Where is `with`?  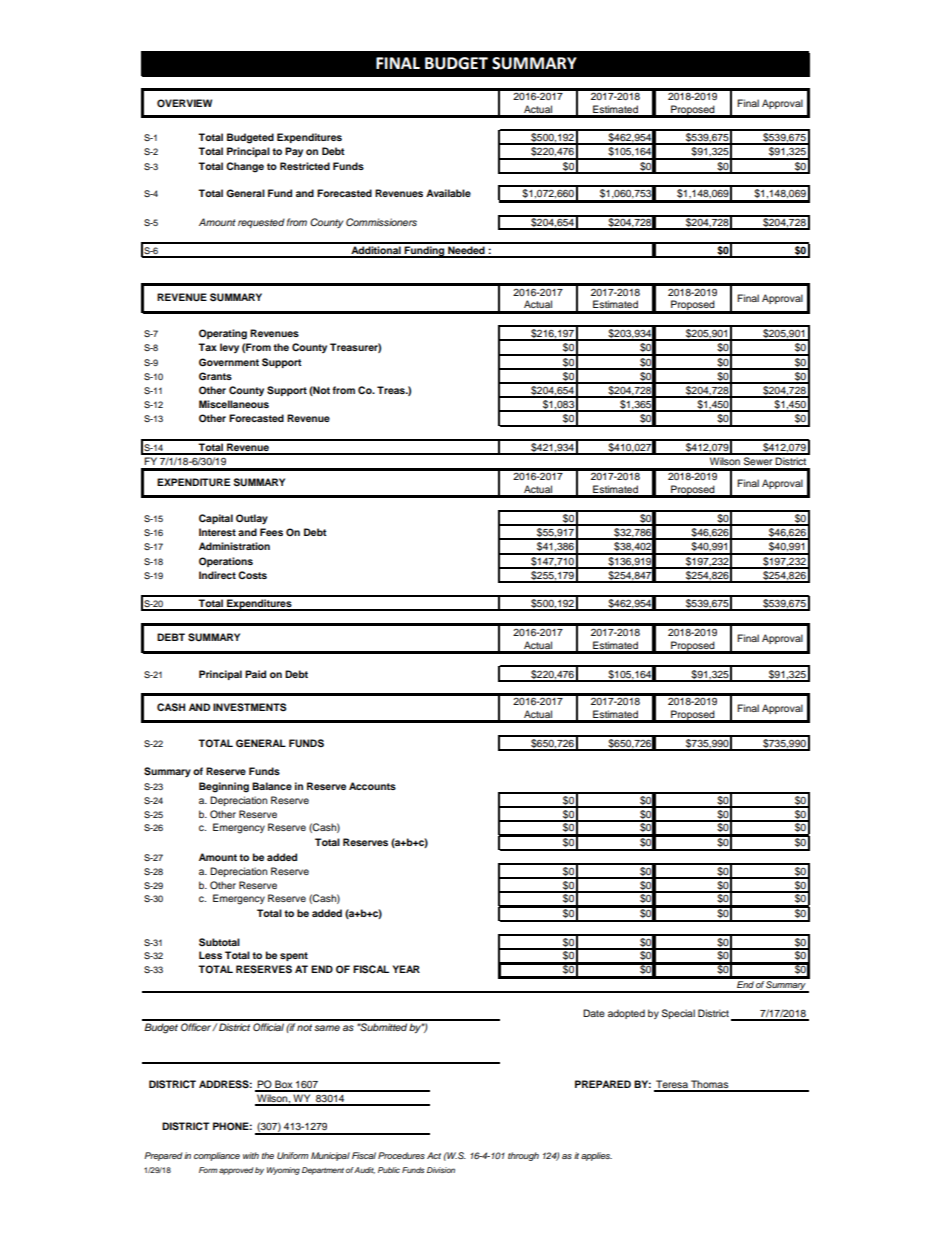 with is located at coordinates (251, 1155).
